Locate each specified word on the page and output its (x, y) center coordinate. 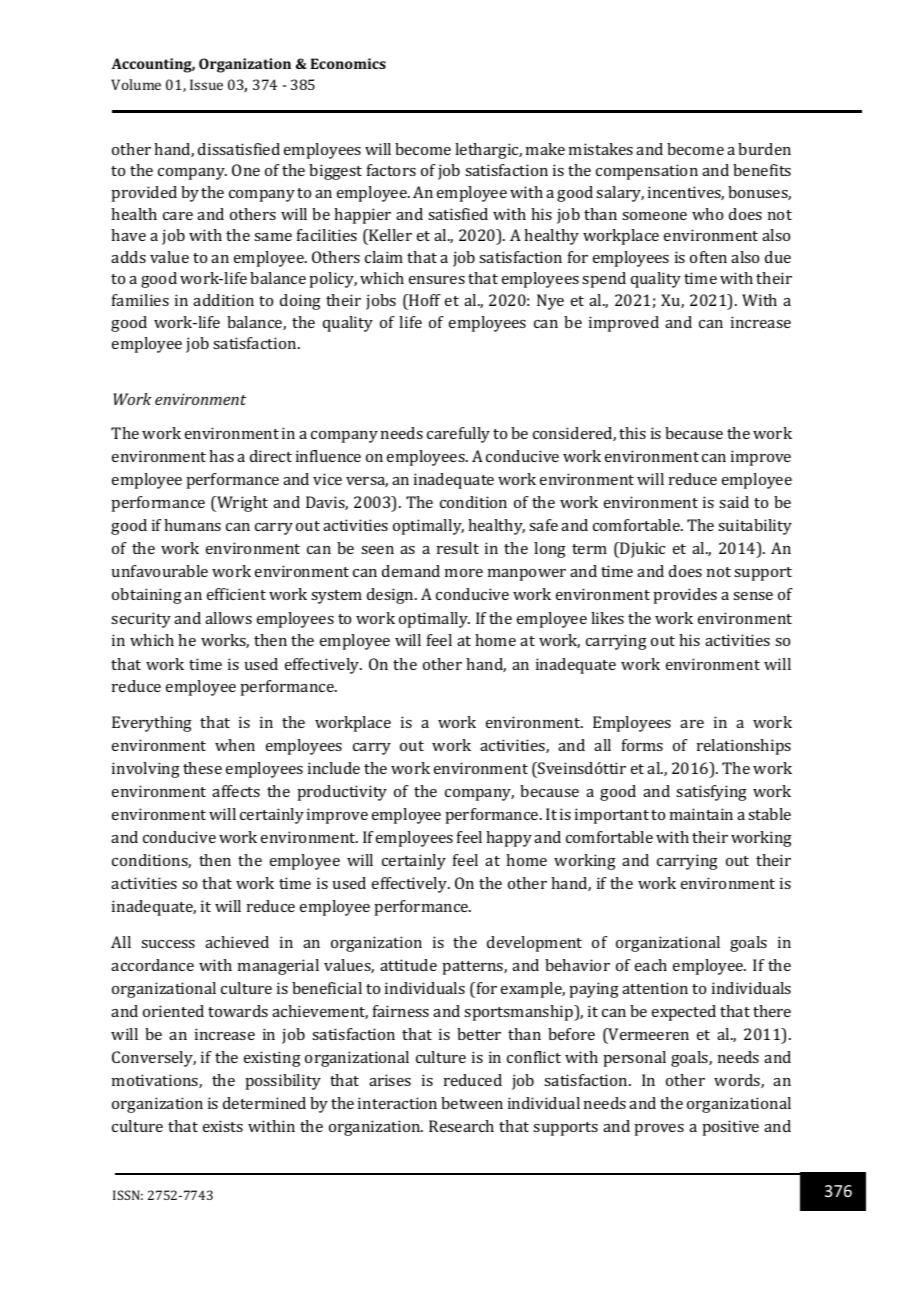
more (464, 573)
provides (685, 596)
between (472, 1103)
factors (391, 170)
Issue (206, 84)
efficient (236, 594)
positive (730, 1128)
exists (223, 1126)
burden (764, 149)
